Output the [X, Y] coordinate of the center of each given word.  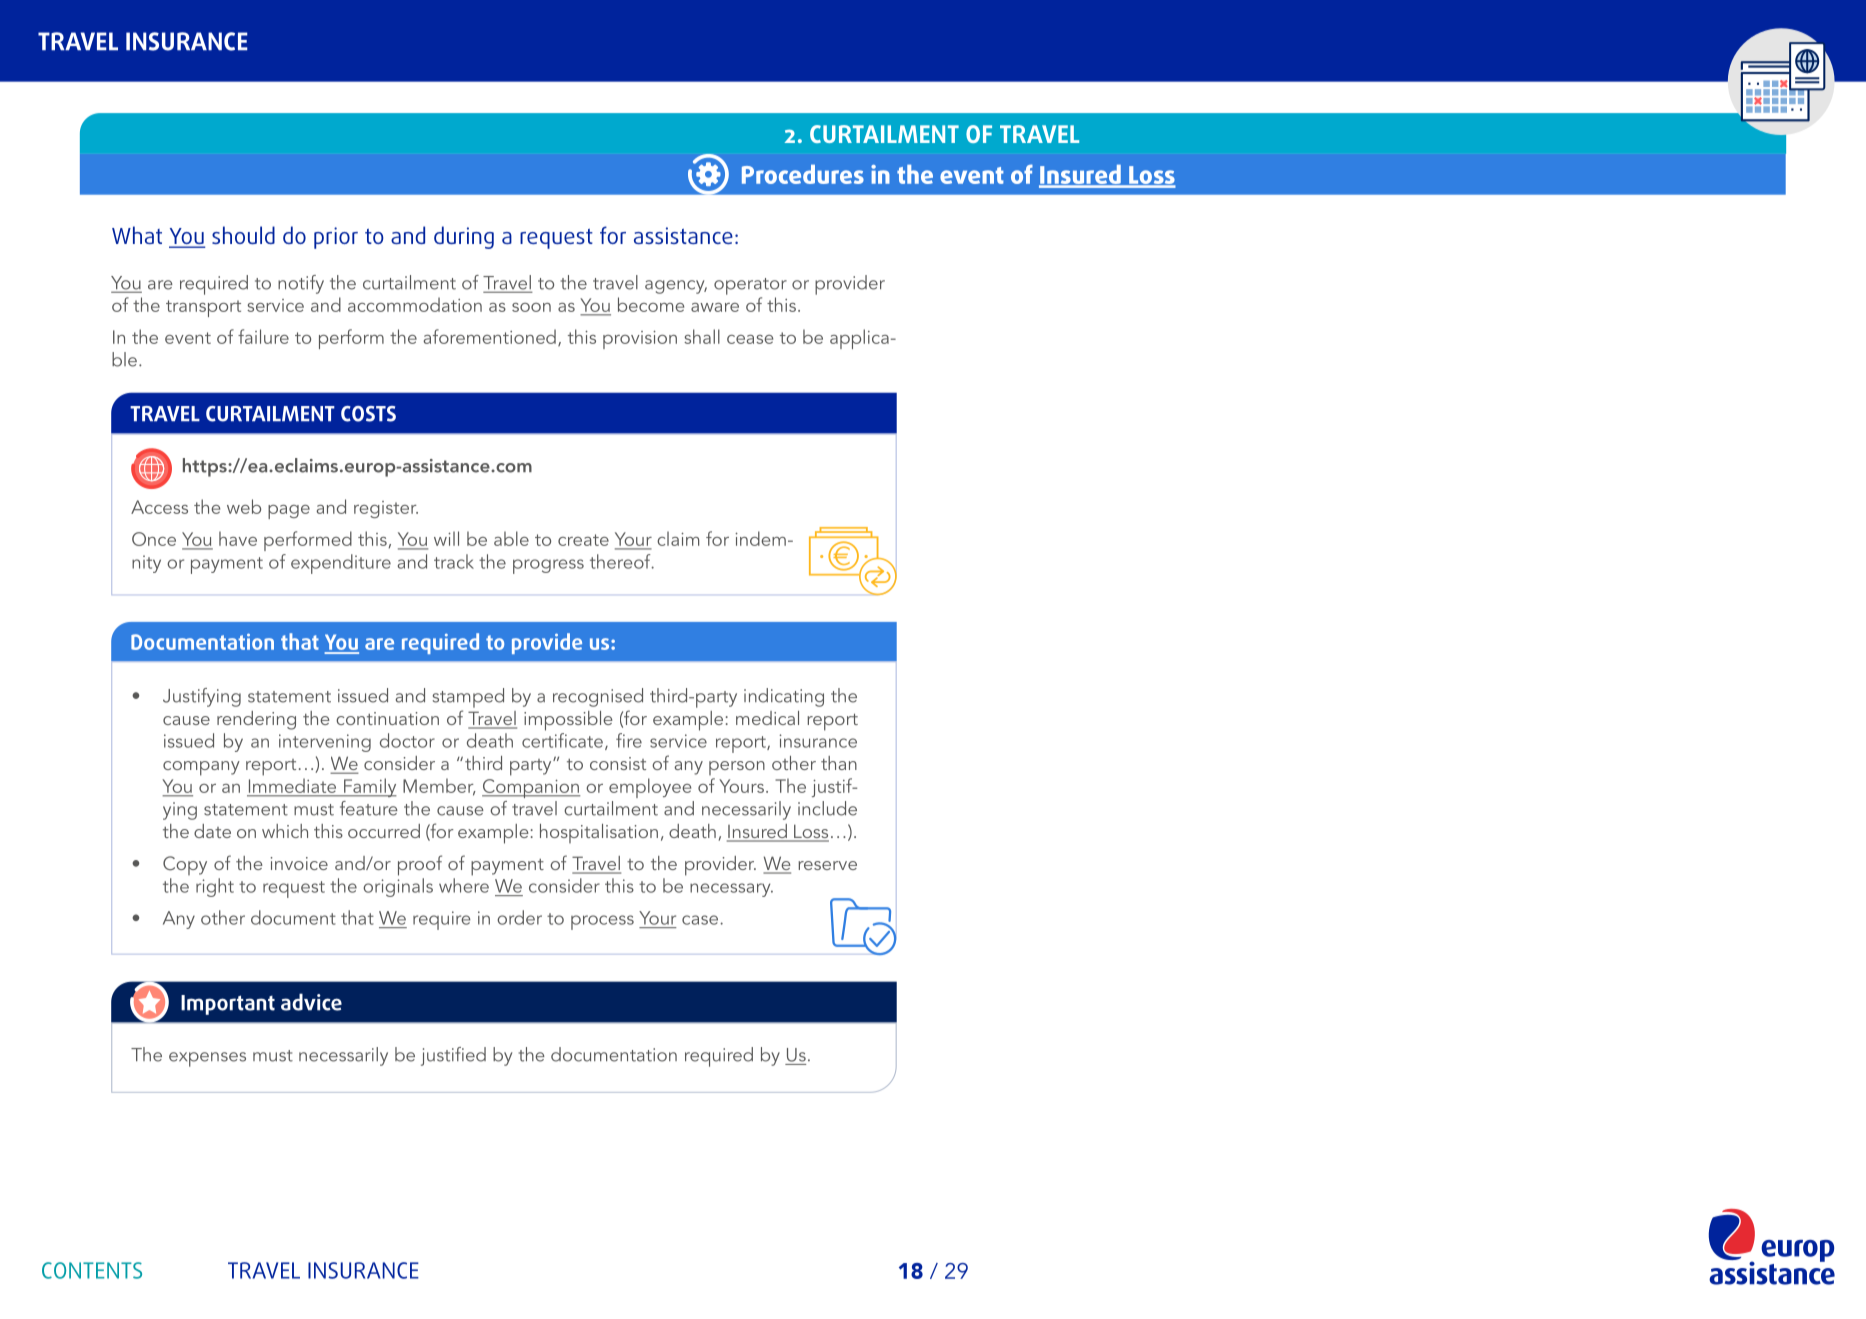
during [464, 237]
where [464, 885]
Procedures [803, 174]
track [454, 561]
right [215, 887]
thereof [621, 561]
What [137, 235]
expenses [207, 1059]
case [701, 920]
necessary [731, 890]
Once [154, 539]
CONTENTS [92, 1270]
